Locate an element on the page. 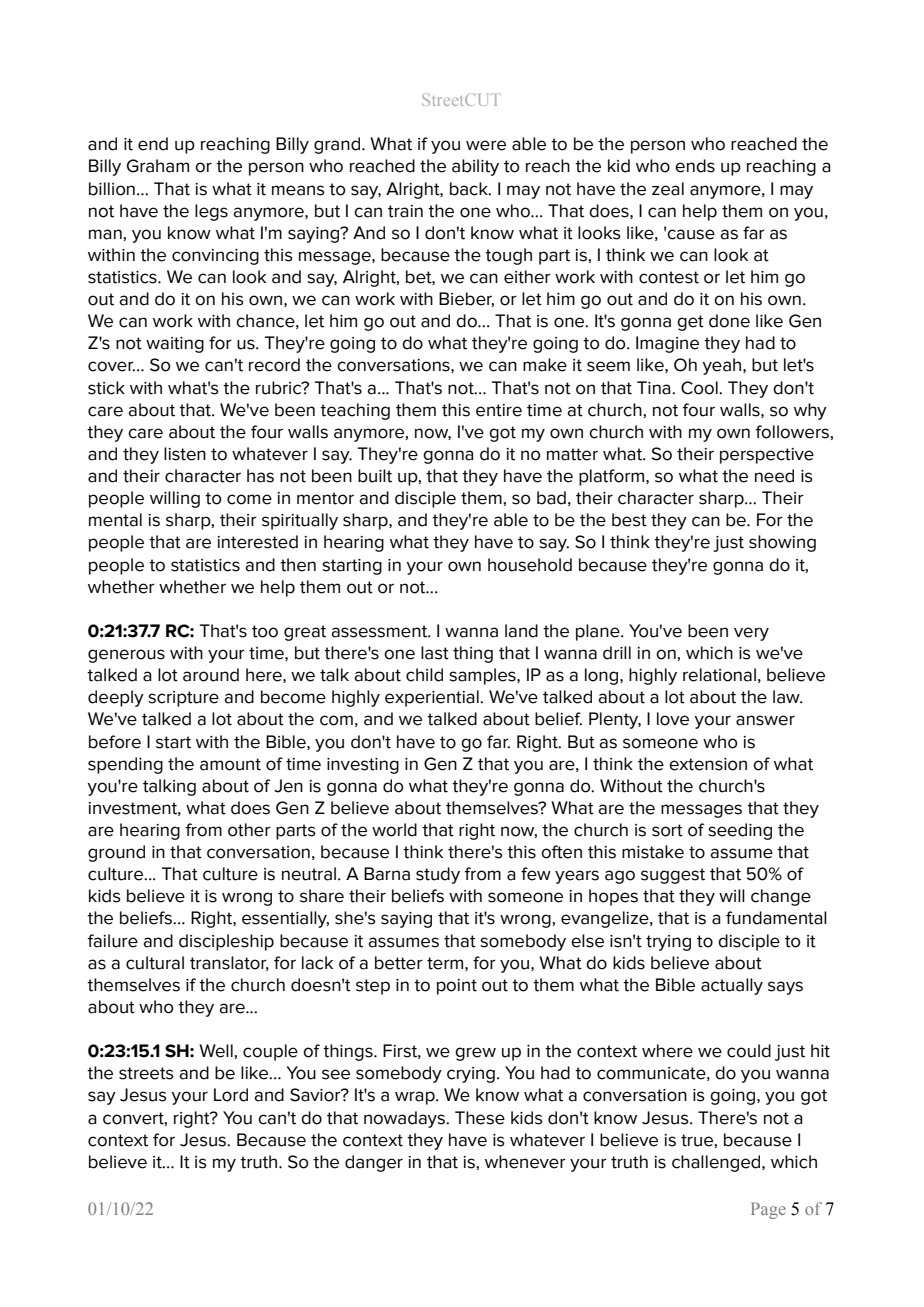 This document has height=1307, width=924. study is located at coordinates (438, 875).
